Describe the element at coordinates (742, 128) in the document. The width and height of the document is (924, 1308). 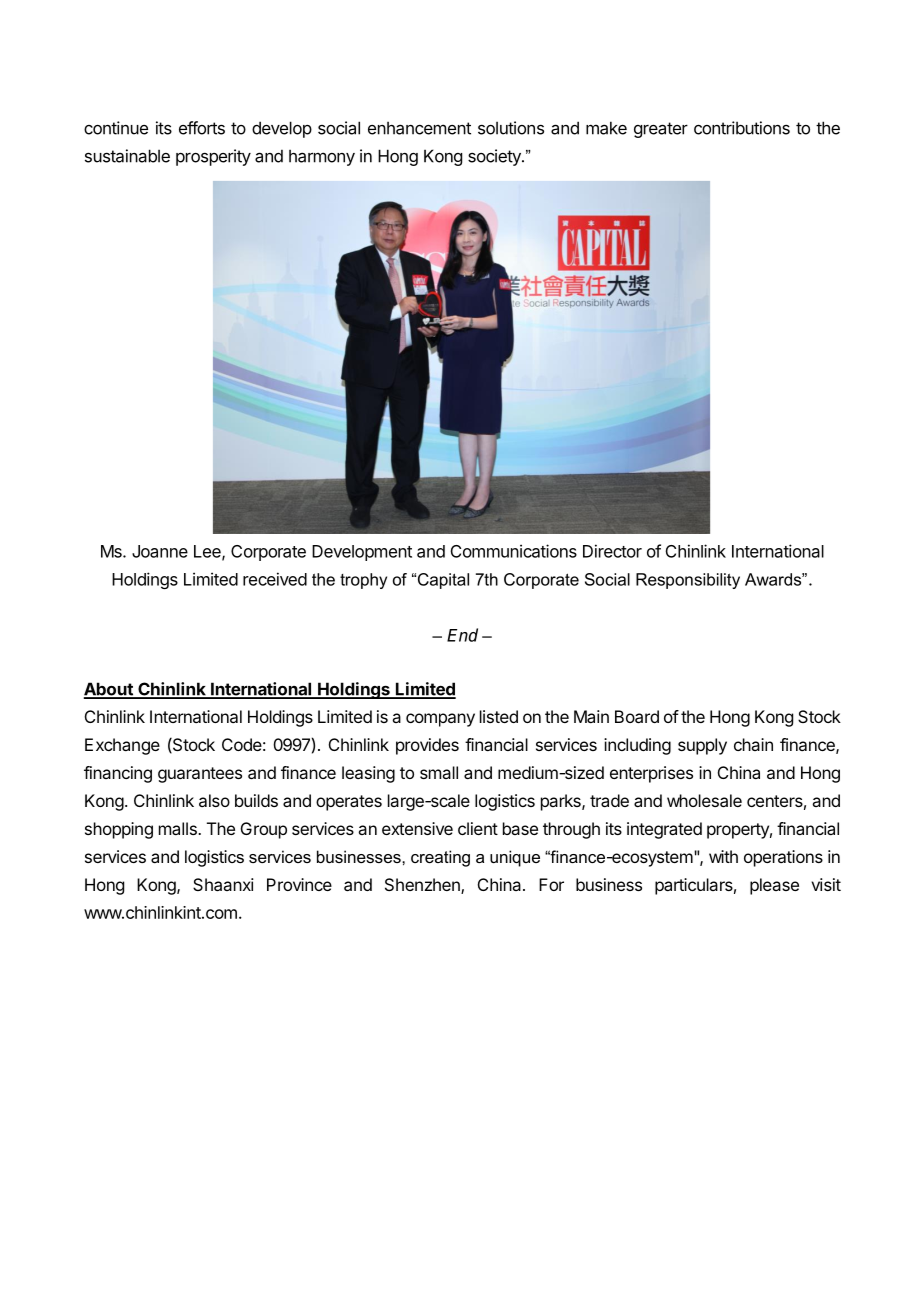
I see `contributions` at that location.
